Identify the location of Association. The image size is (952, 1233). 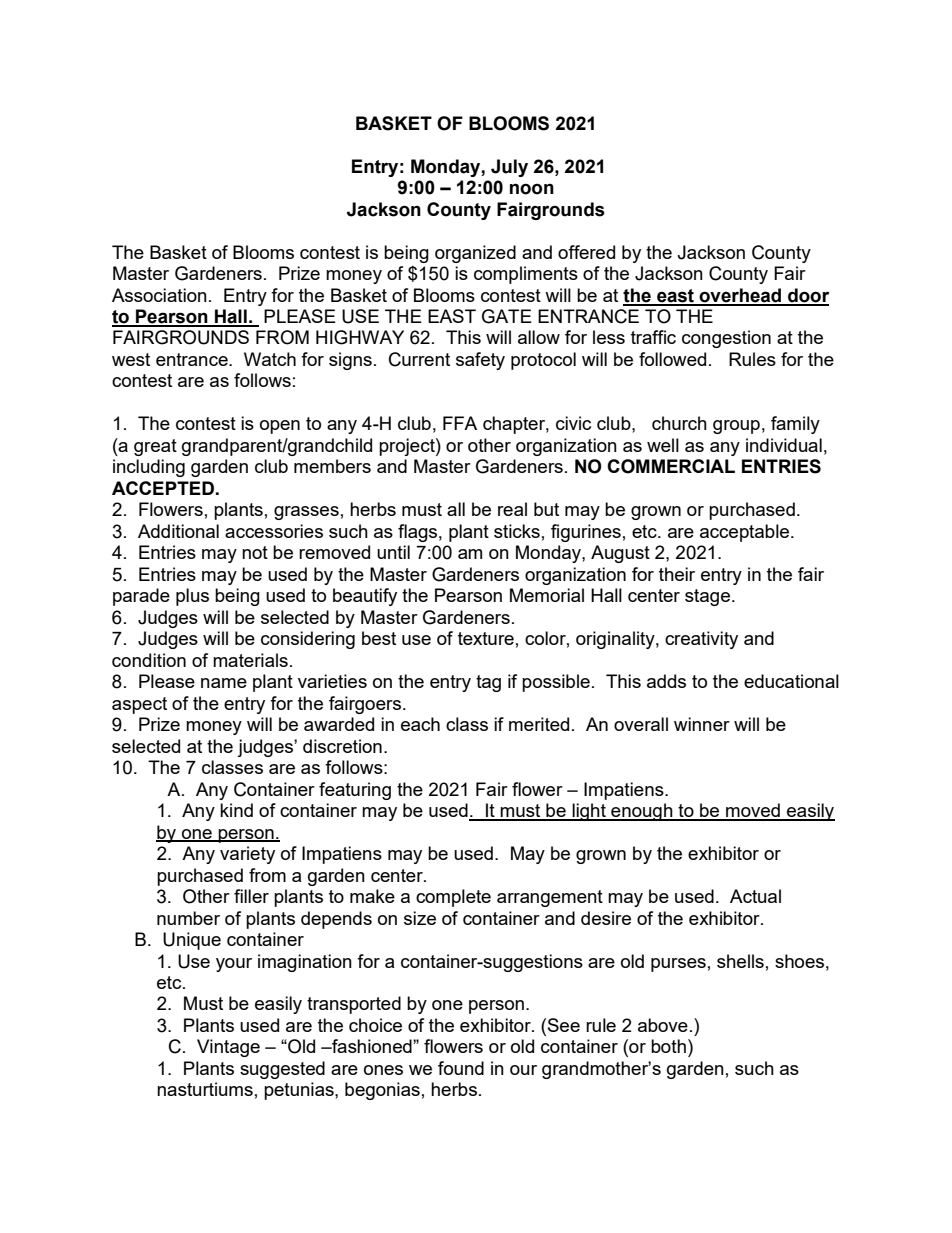
(159, 295).
